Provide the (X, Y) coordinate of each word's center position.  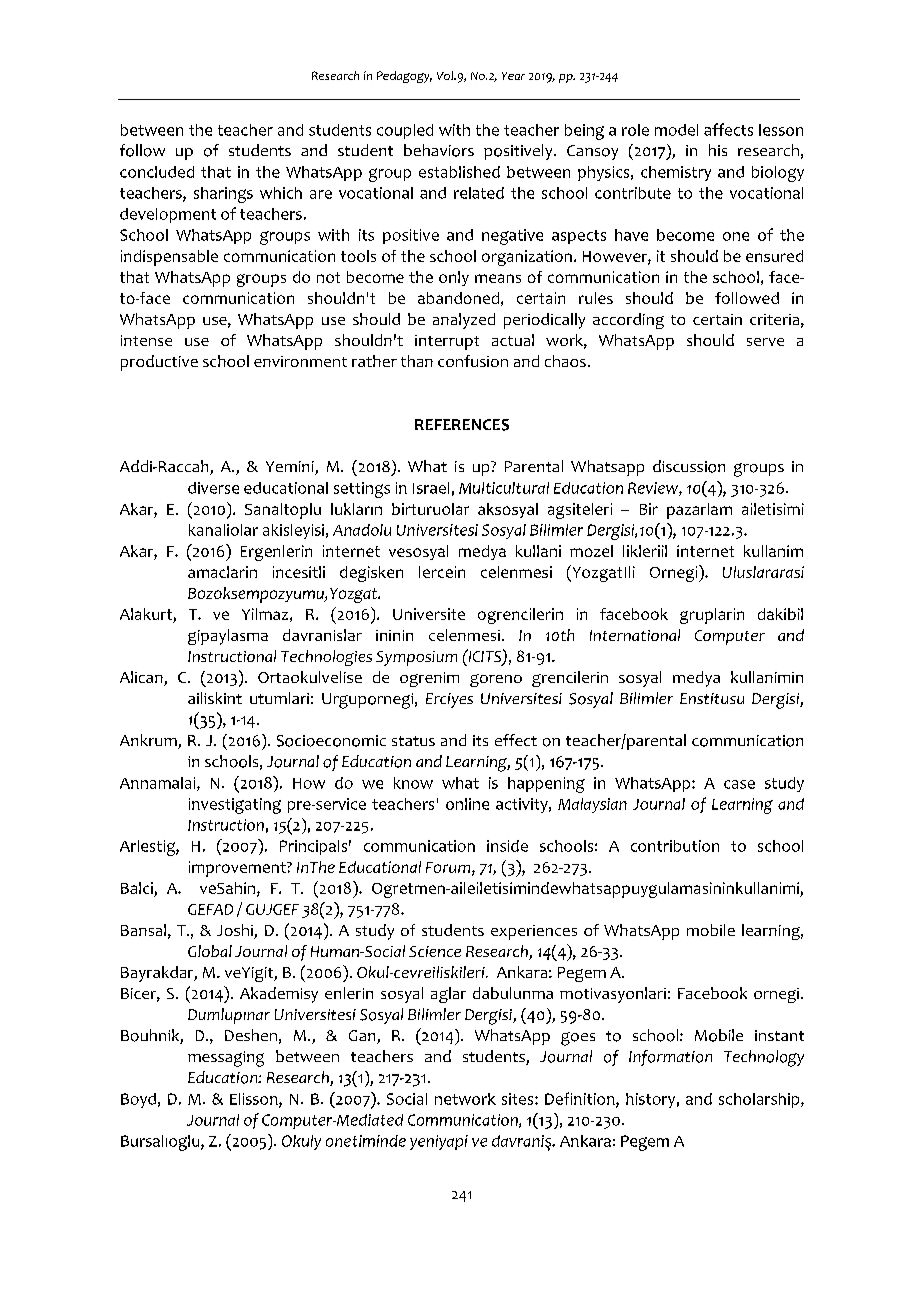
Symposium (416, 658)
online (467, 804)
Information (670, 1058)
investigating (235, 806)
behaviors (439, 150)
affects (728, 129)
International (635, 635)
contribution (675, 846)
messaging (226, 1059)
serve (765, 342)
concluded (157, 172)
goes (578, 1039)
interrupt (447, 342)
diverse (213, 488)
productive (159, 363)
